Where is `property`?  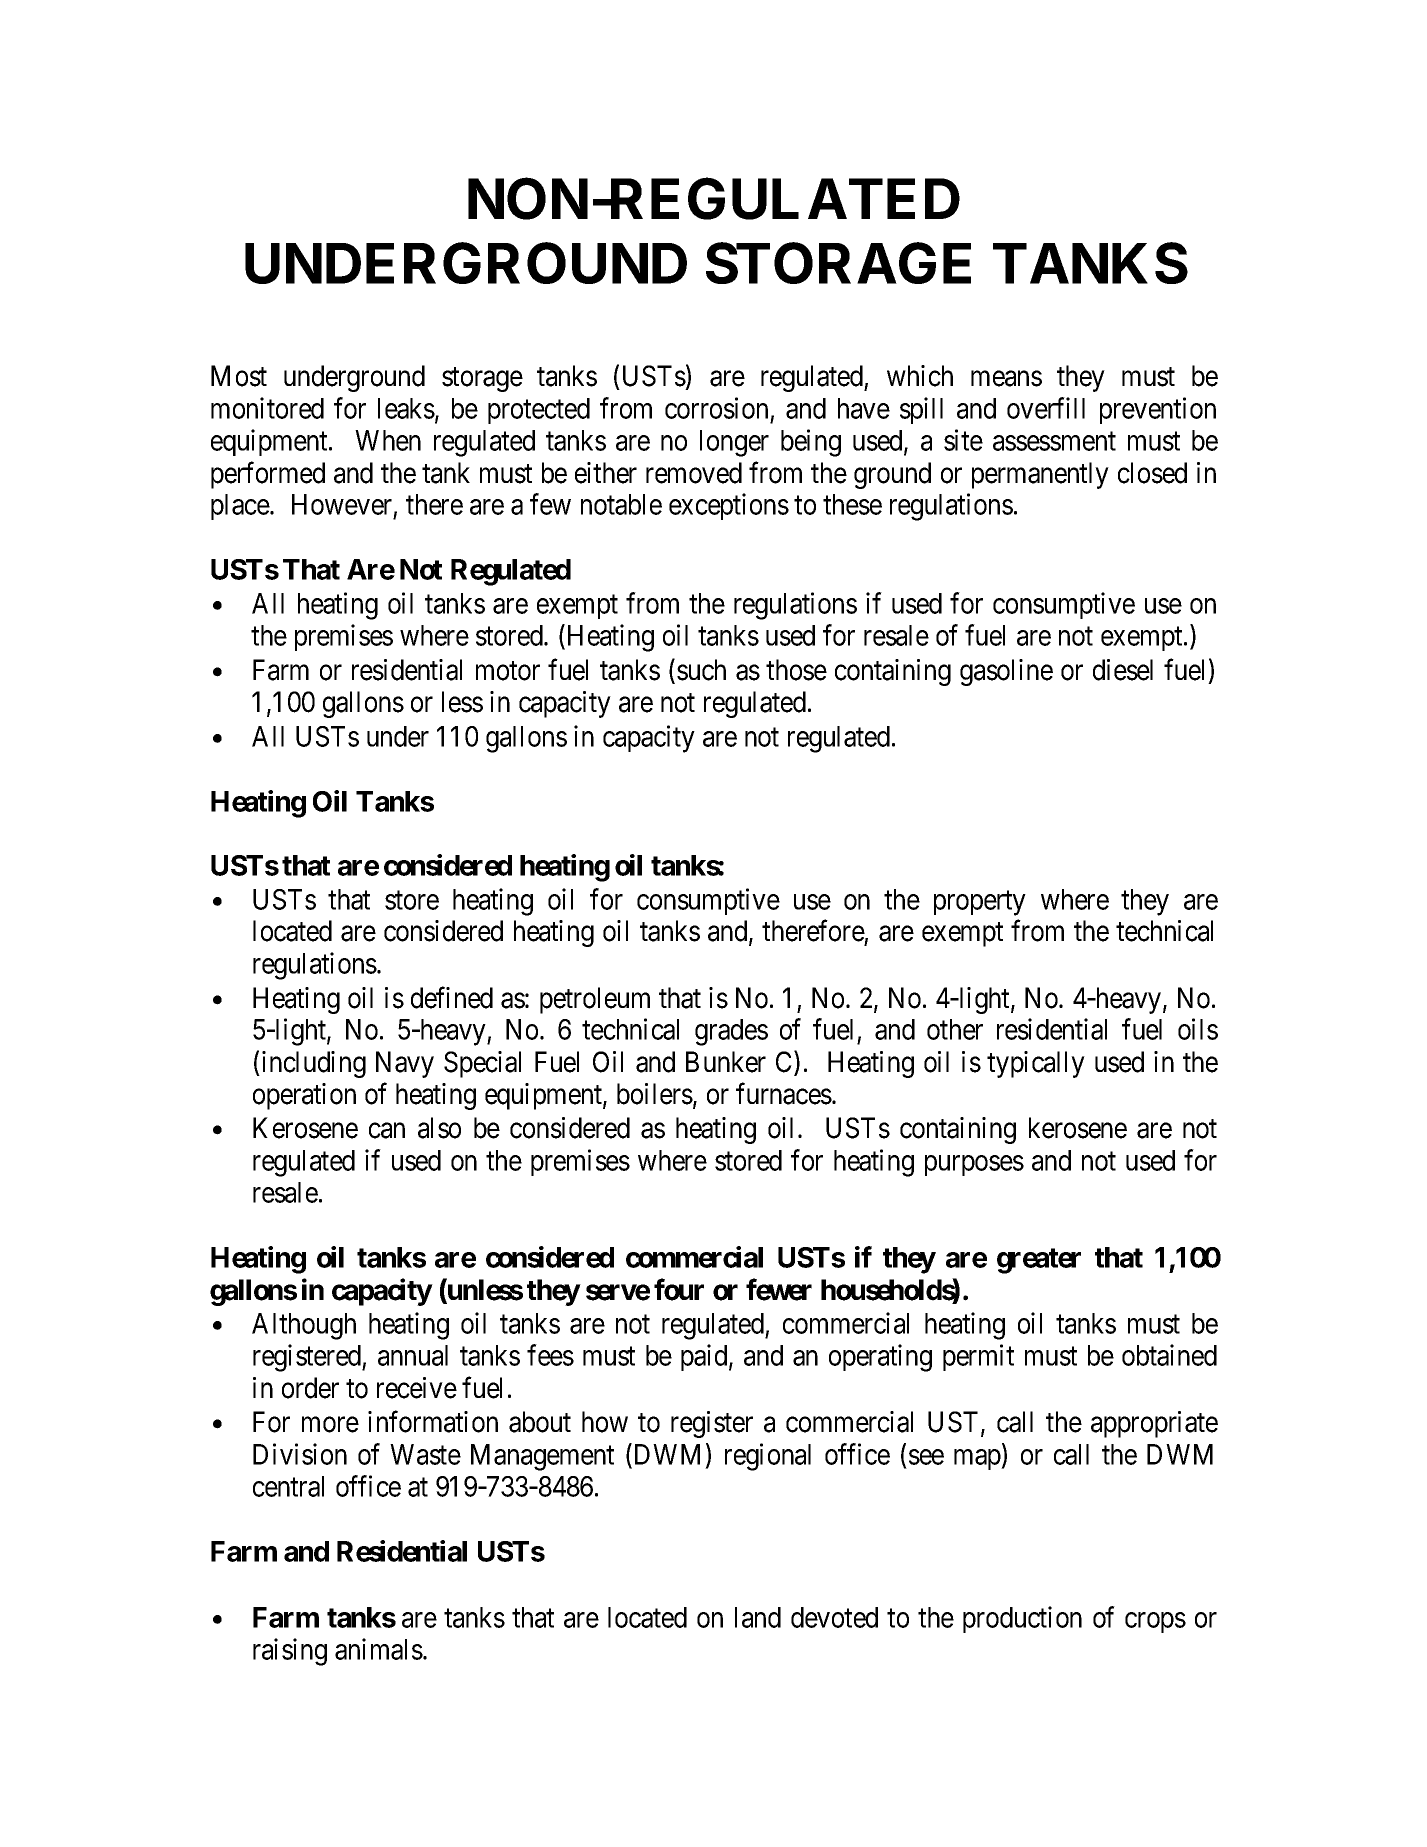 property is located at coordinates (980, 903).
